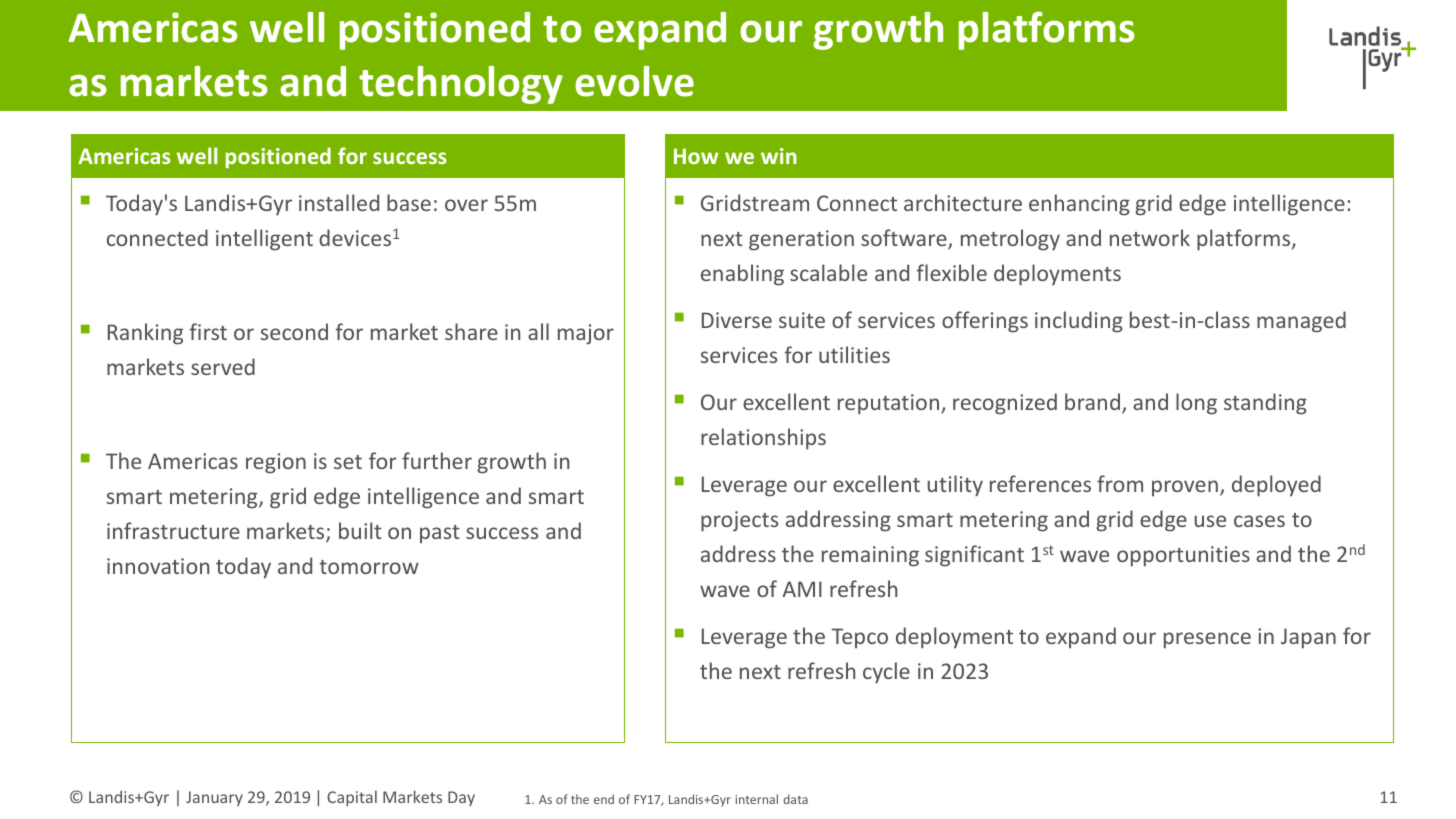 Image resolution: width=1456 pixels, height=819 pixels. I want to click on long, so click(1196, 404).
